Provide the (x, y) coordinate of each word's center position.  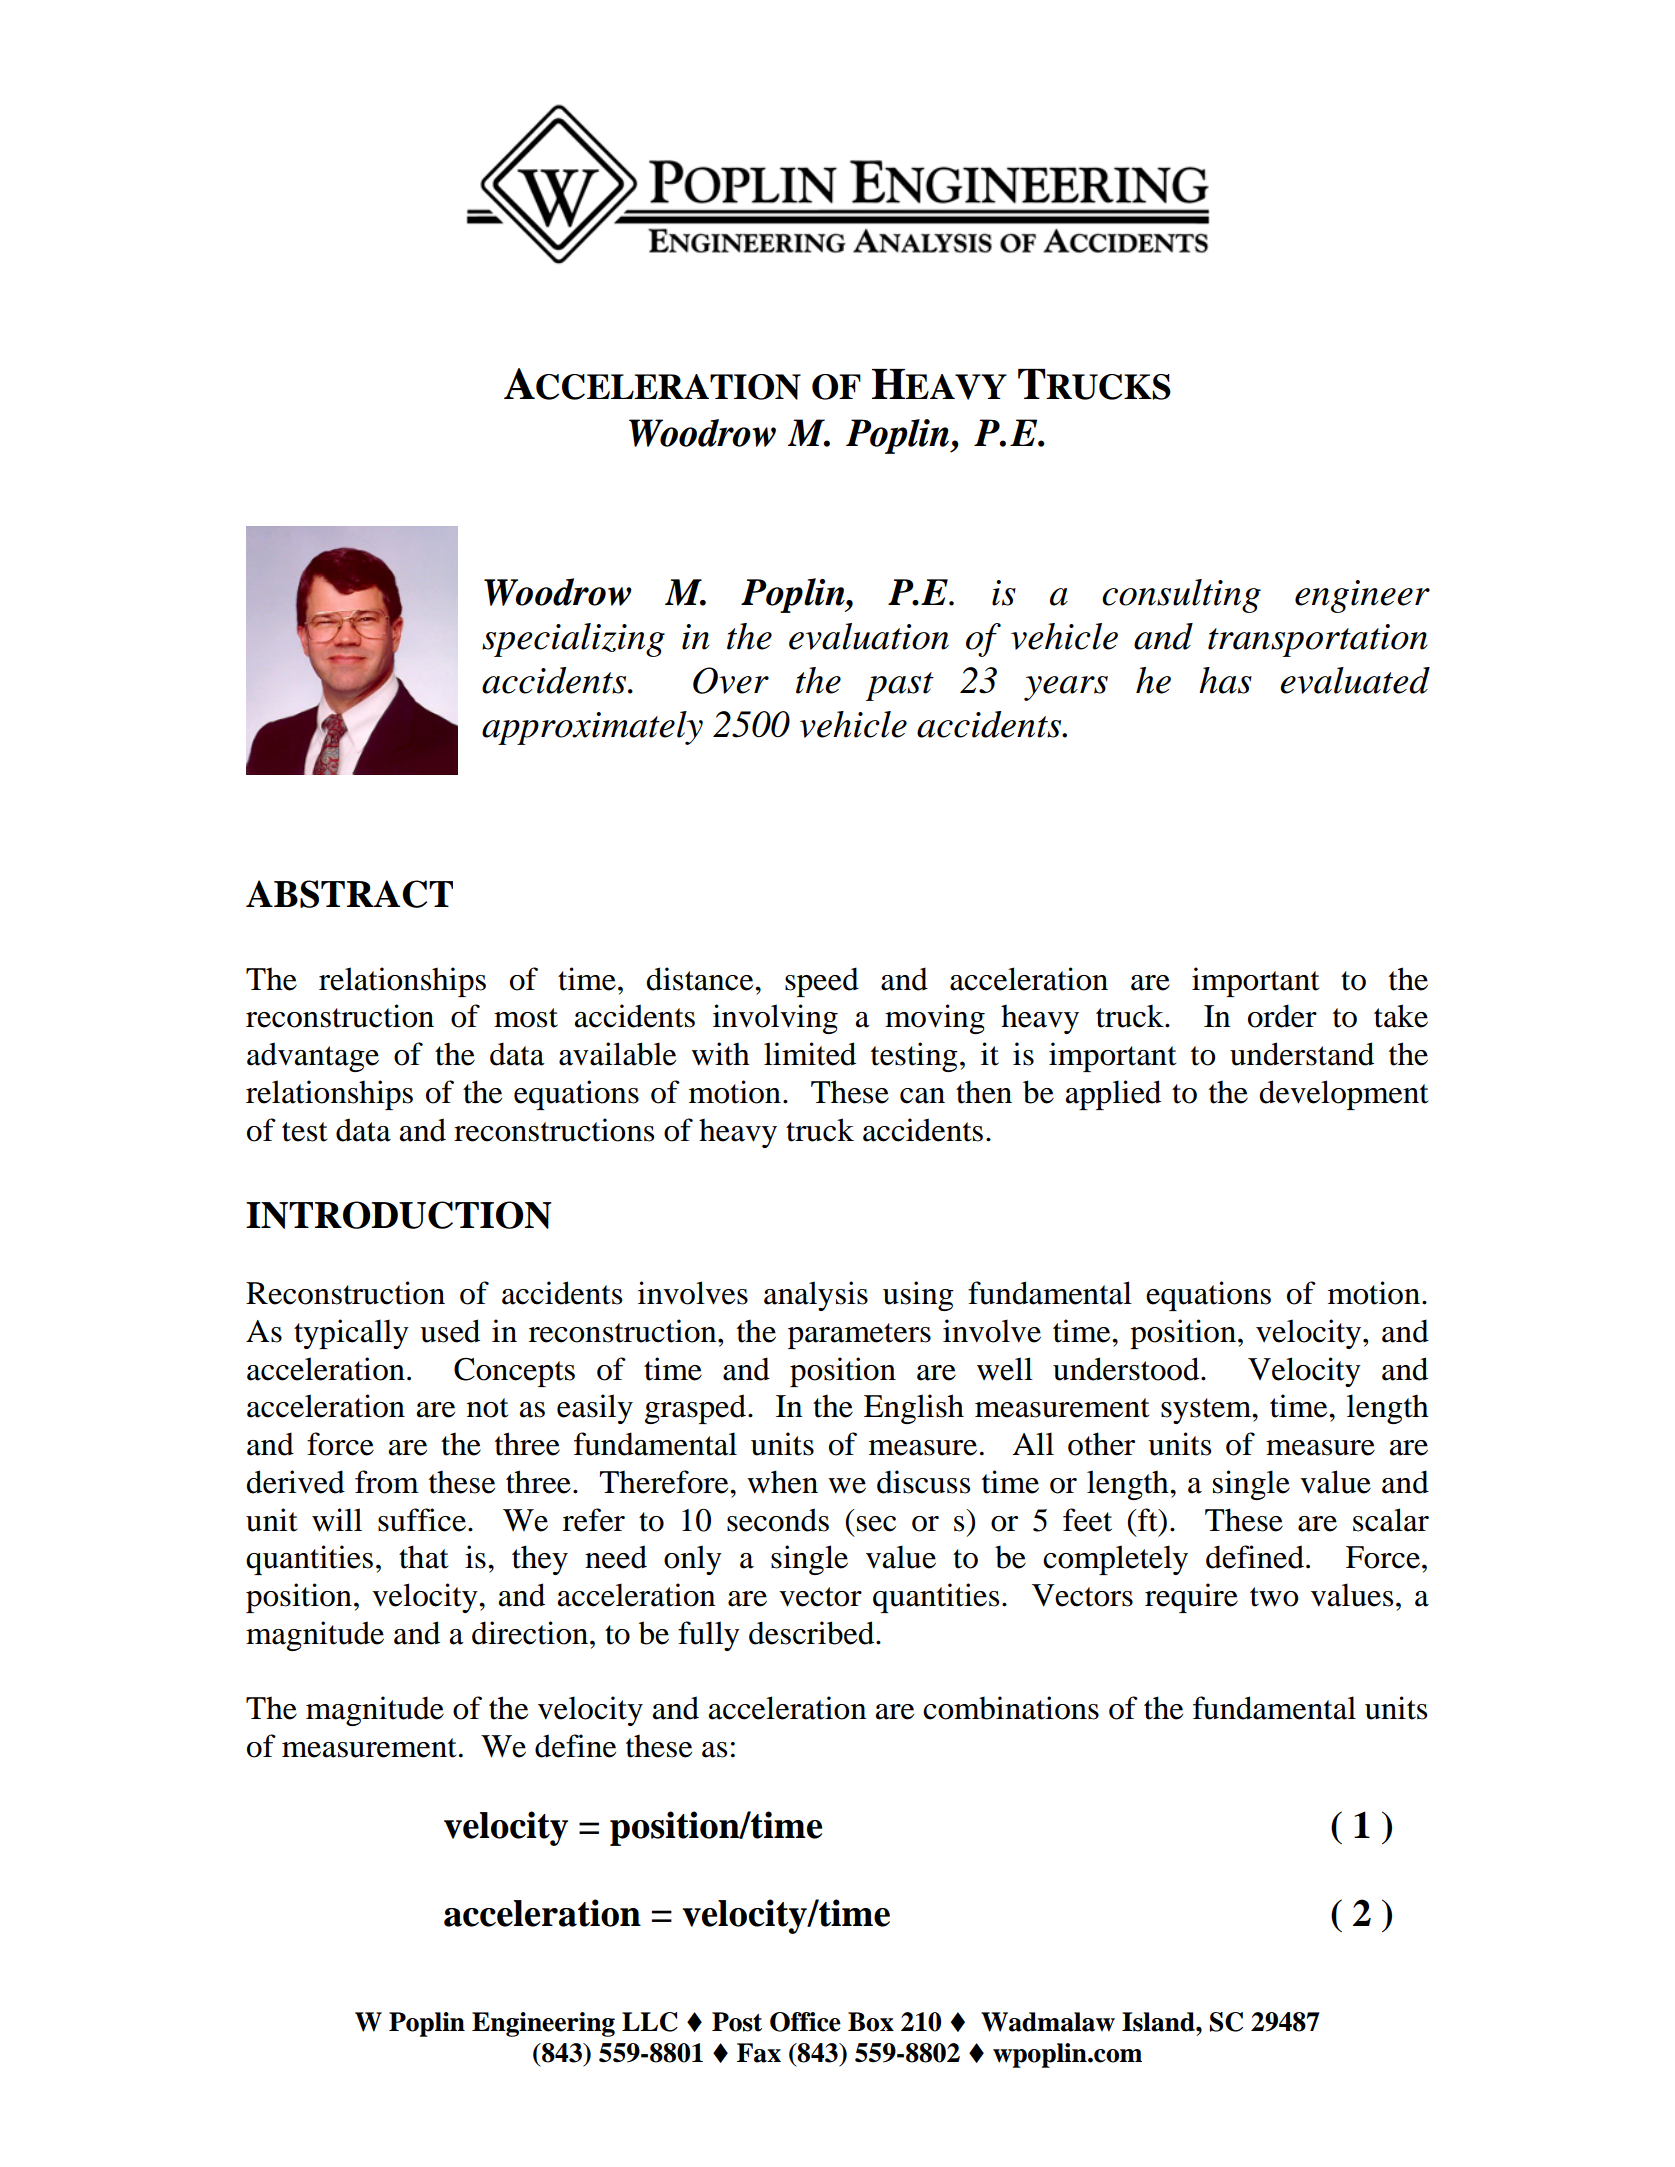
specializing (573, 640)
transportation (1318, 640)
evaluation (869, 636)
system (1207, 1411)
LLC (650, 2022)
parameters (859, 1336)
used (450, 1331)
